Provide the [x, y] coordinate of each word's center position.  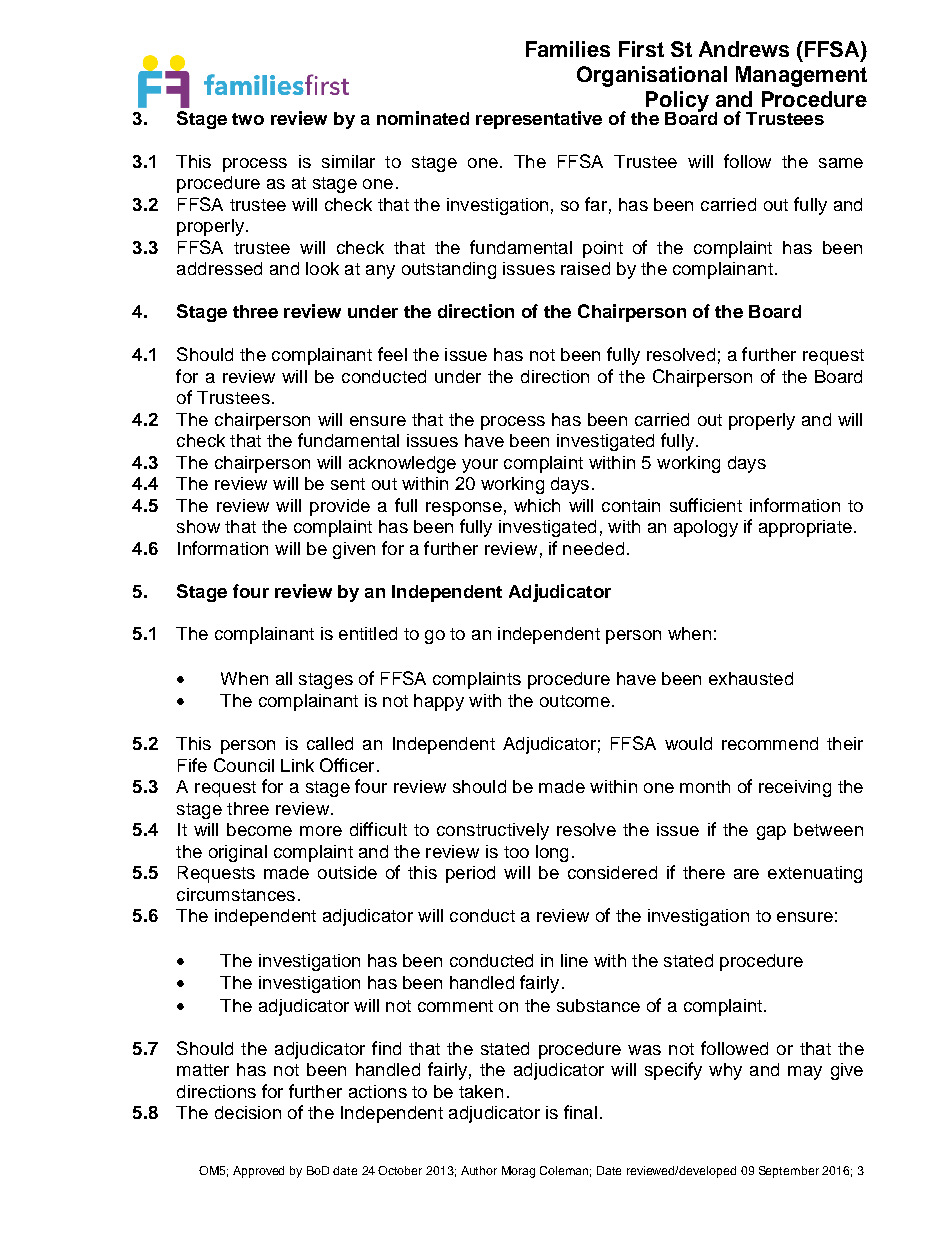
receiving [795, 788]
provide [340, 507]
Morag [518, 1172]
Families [568, 49]
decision [248, 1112]
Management [801, 76]
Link [297, 765]
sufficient [706, 505]
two [248, 119]
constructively [493, 831]
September [789, 1172]
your [480, 466]
